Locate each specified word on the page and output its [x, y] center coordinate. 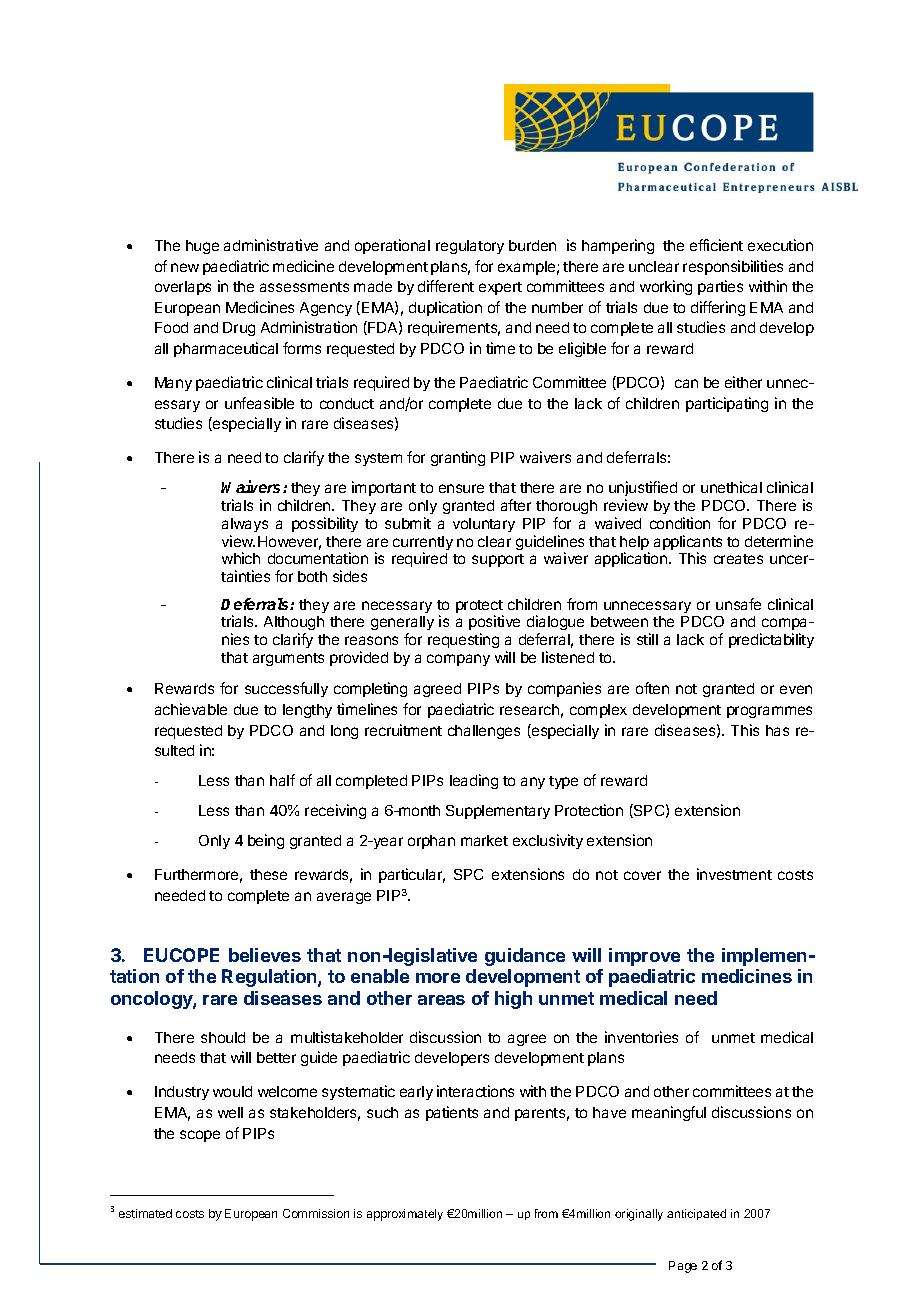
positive [494, 624]
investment [734, 874]
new [185, 267]
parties [720, 287]
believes [265, 955]
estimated [145, 1213]
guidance [525, 957]
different [446, 286]
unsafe [738, 604]
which [241, 558]
